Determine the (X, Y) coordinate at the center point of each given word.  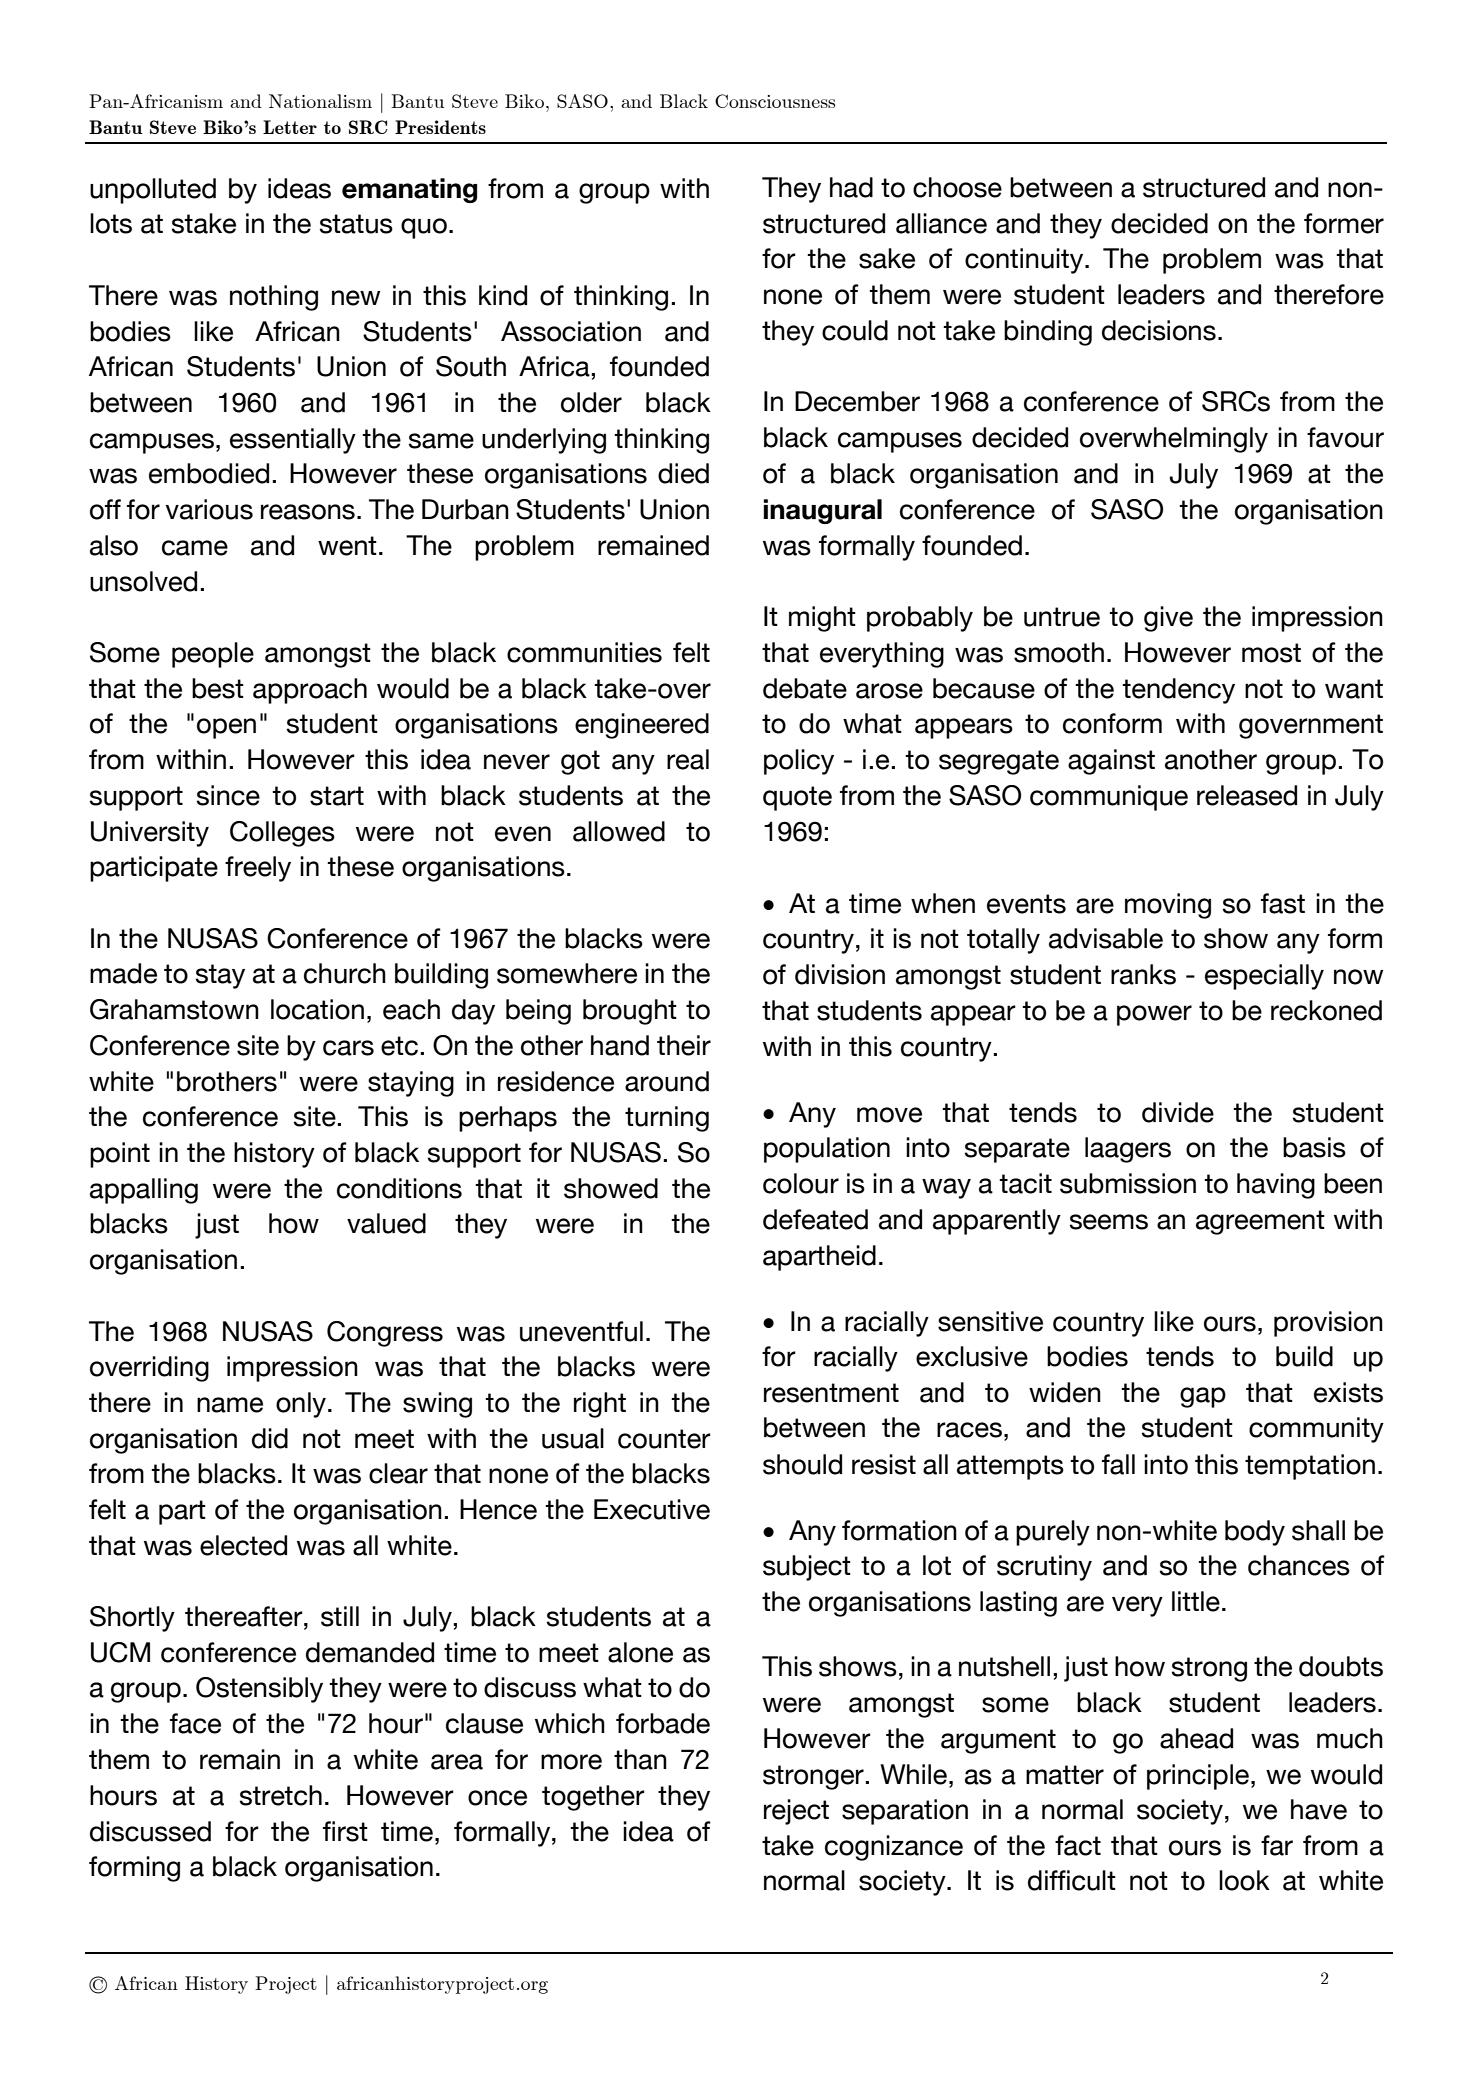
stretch (281, 1795)
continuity (1025, 261)
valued (386, 1223)
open (226, 728)
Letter (290, 127)
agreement (1260, 1222)
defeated (815, 1219)
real (688, 759)
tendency (1178, 691)
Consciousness (775, 101)
